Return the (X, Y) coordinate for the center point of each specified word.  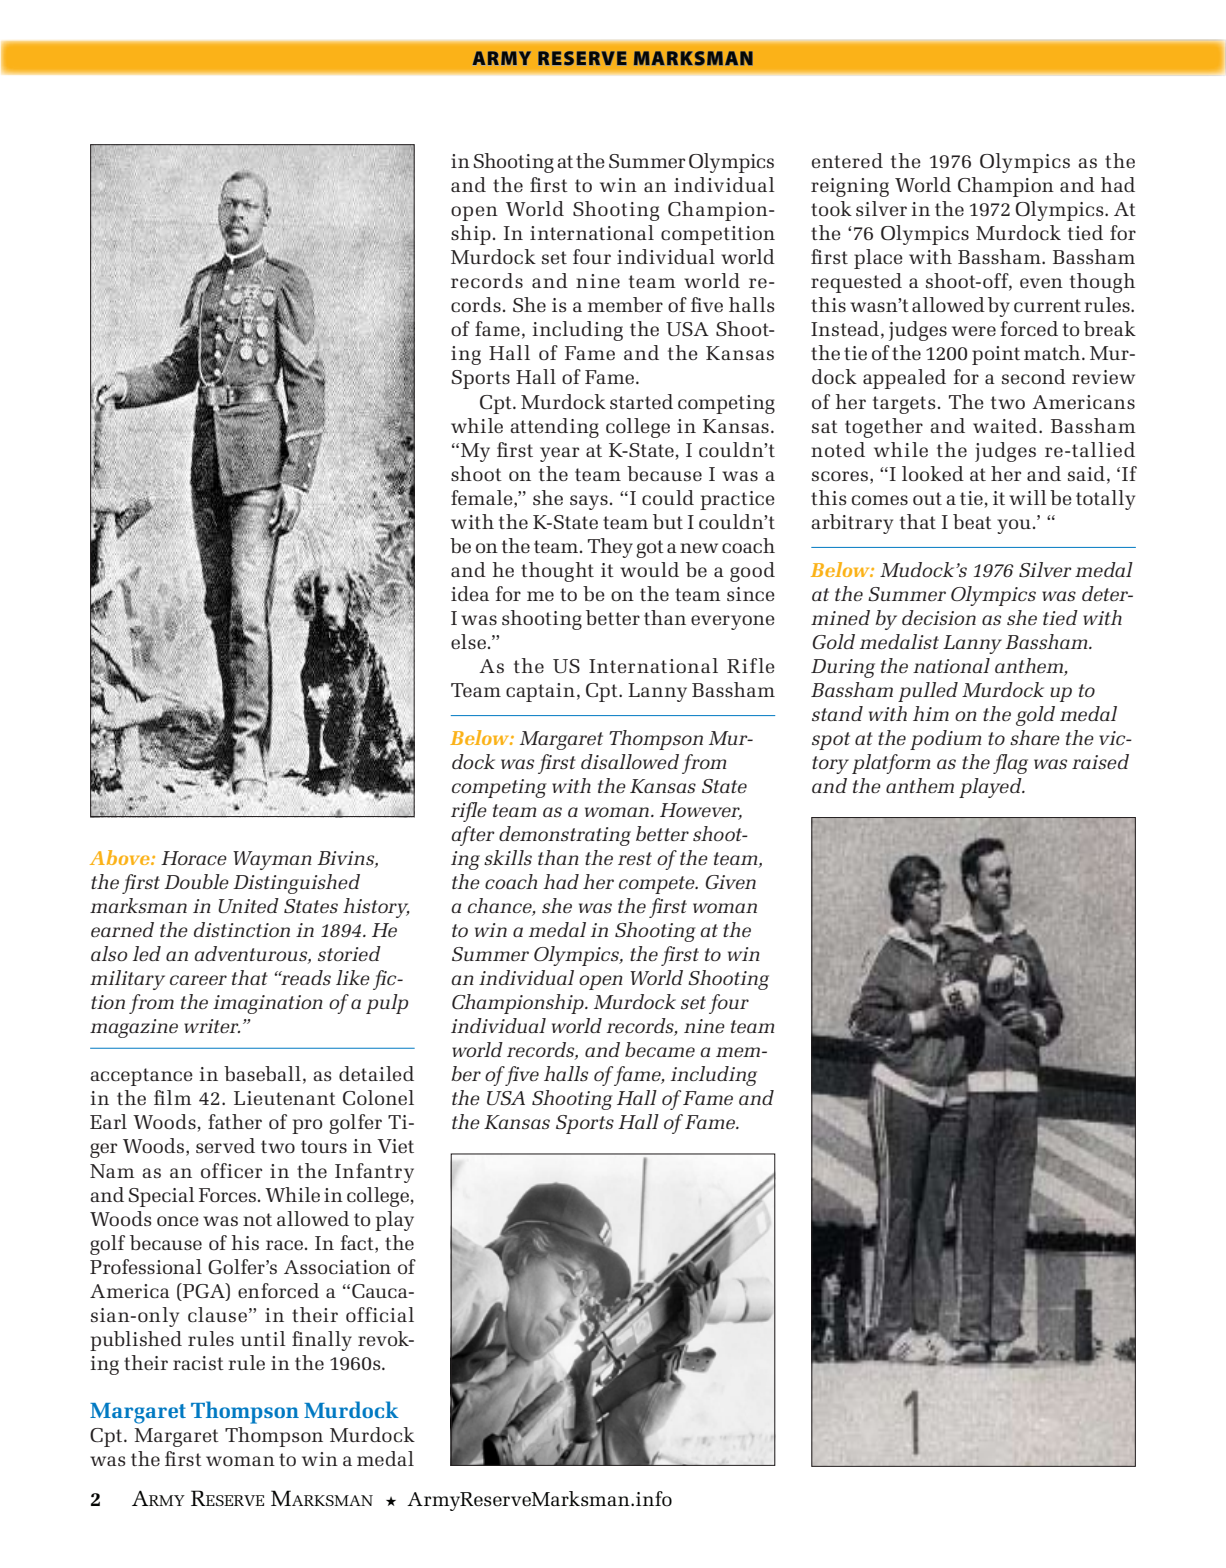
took (831, 208)
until (263, 1338)
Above (121, 857)
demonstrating (565, 836)
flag (1010, 764)
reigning (850, 187)
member (625, 304)
